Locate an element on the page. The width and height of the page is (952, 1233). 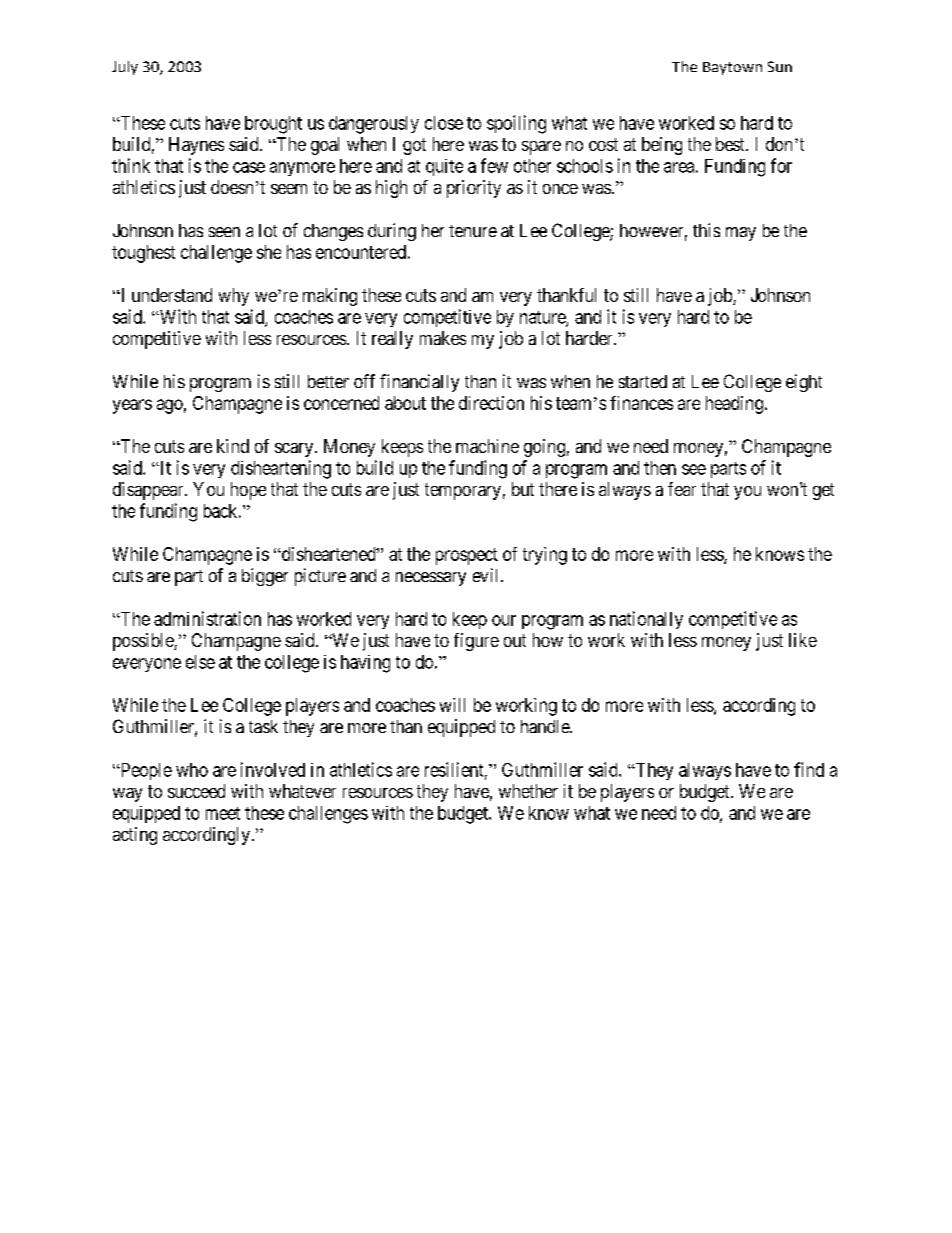
Baytown is located at coordinates (732, 68).
